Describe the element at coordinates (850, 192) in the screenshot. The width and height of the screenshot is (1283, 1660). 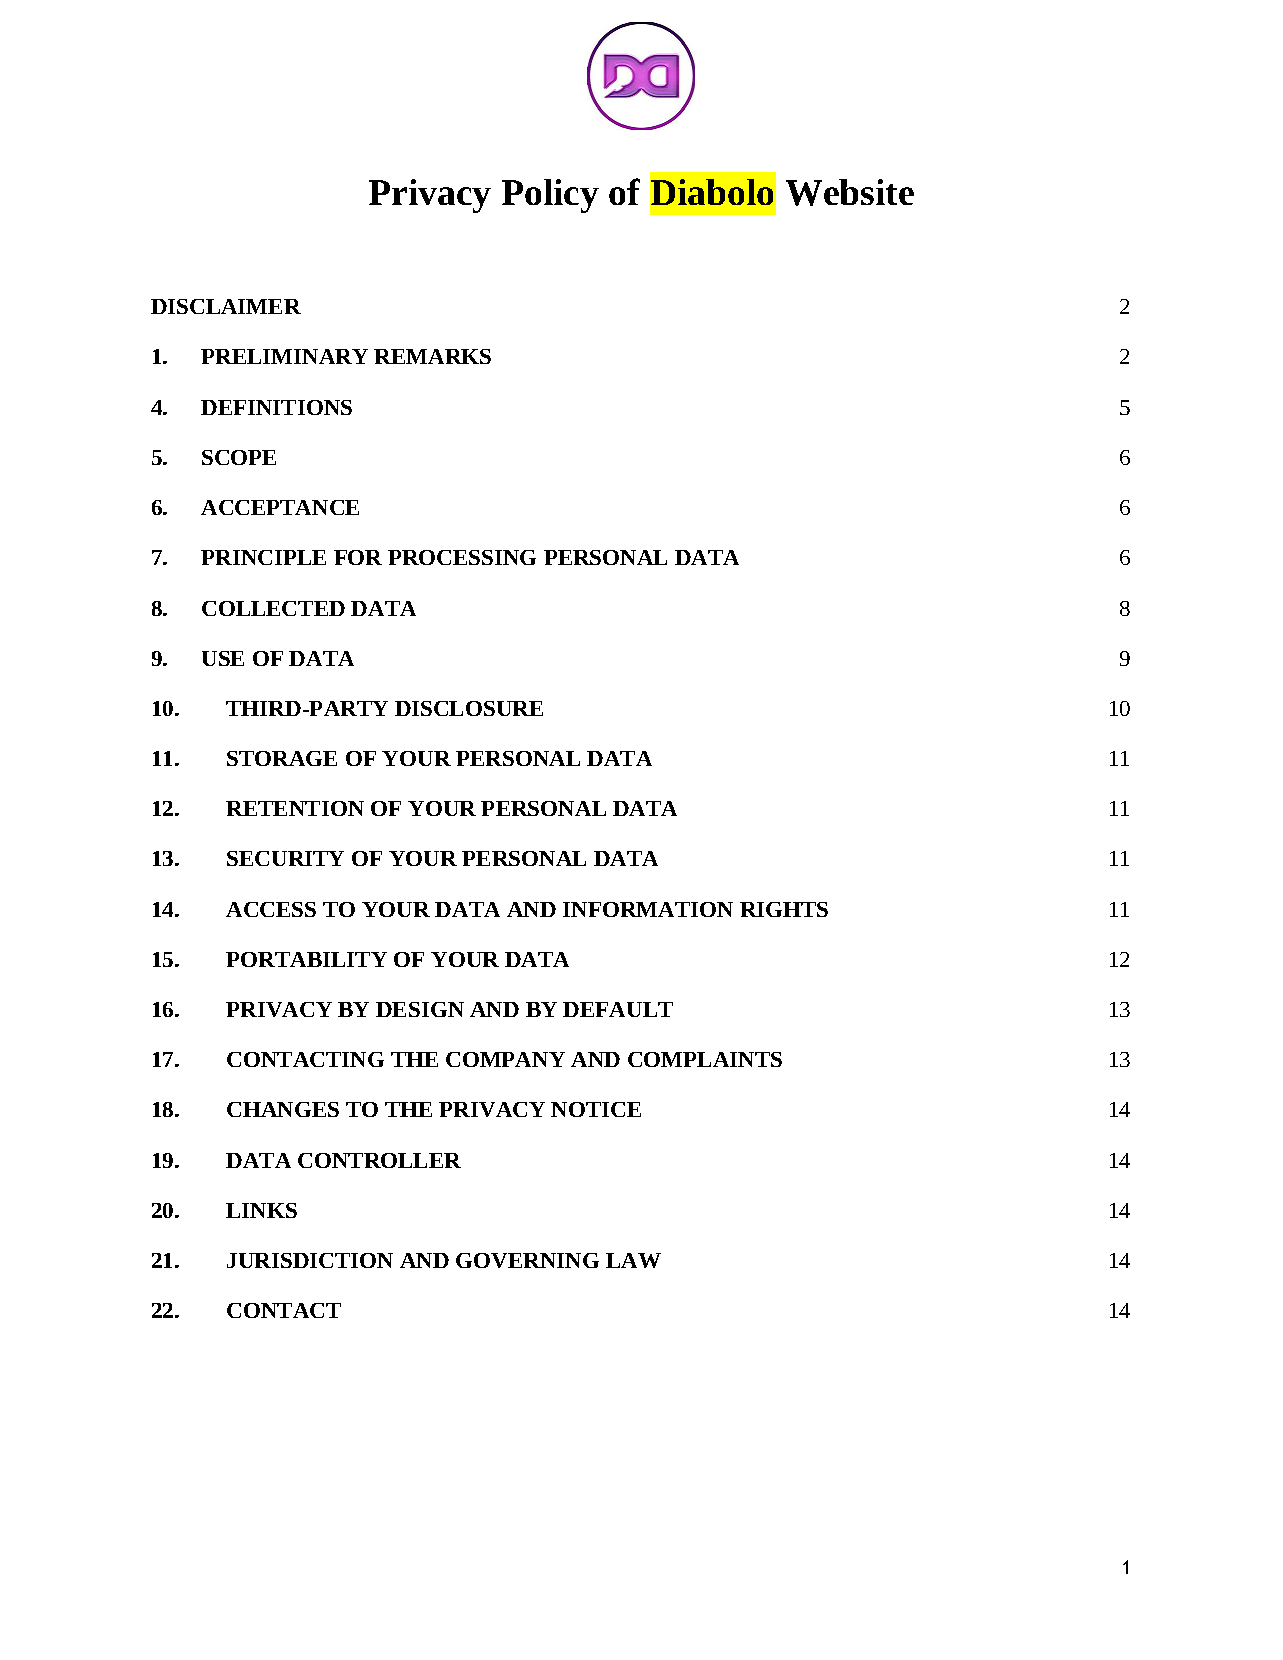
I see `Website` at that location.
